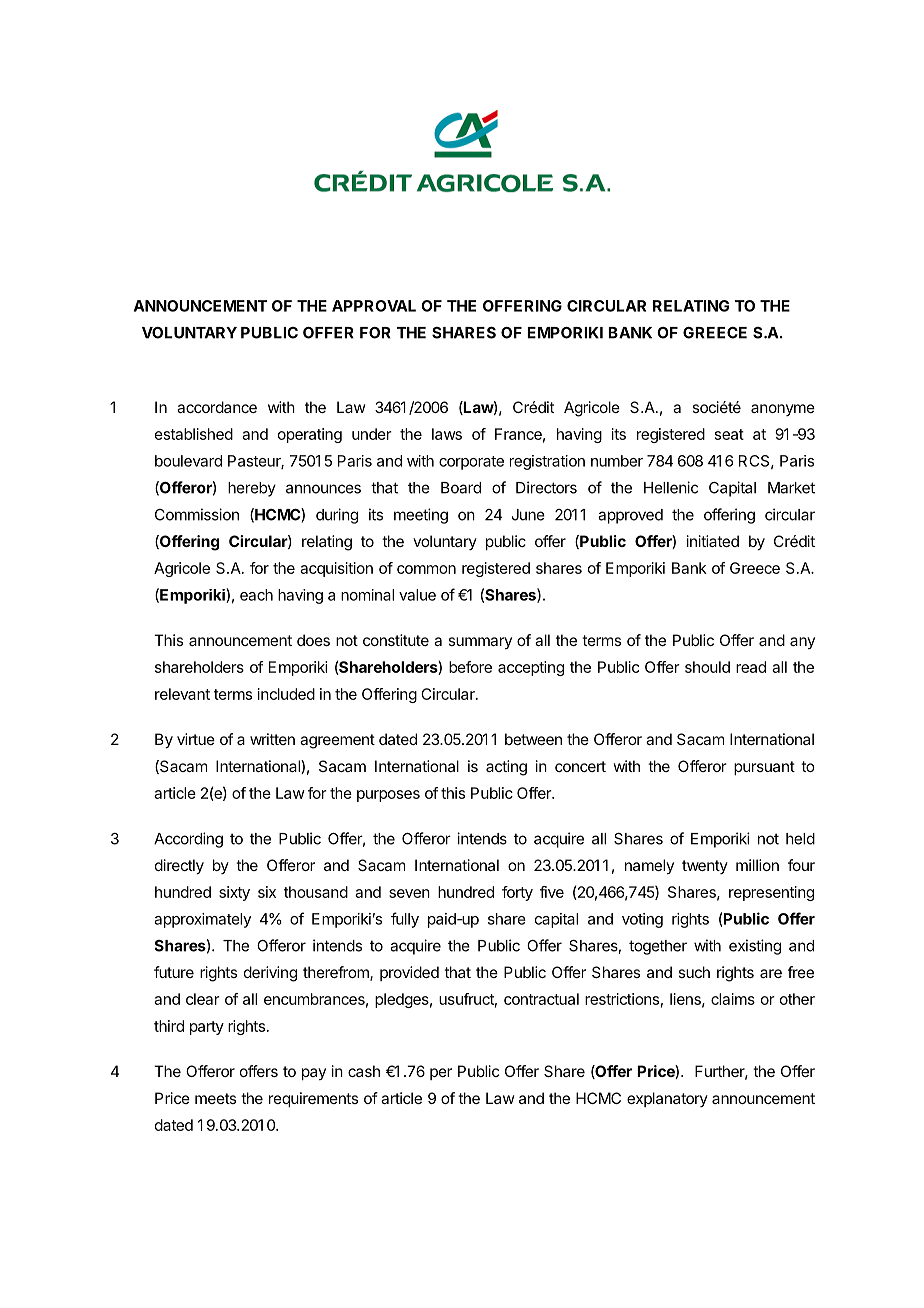  What do you see at coordinates (256, 595) in the screenshot?
I see `each` at bounding box center [256, 595].
